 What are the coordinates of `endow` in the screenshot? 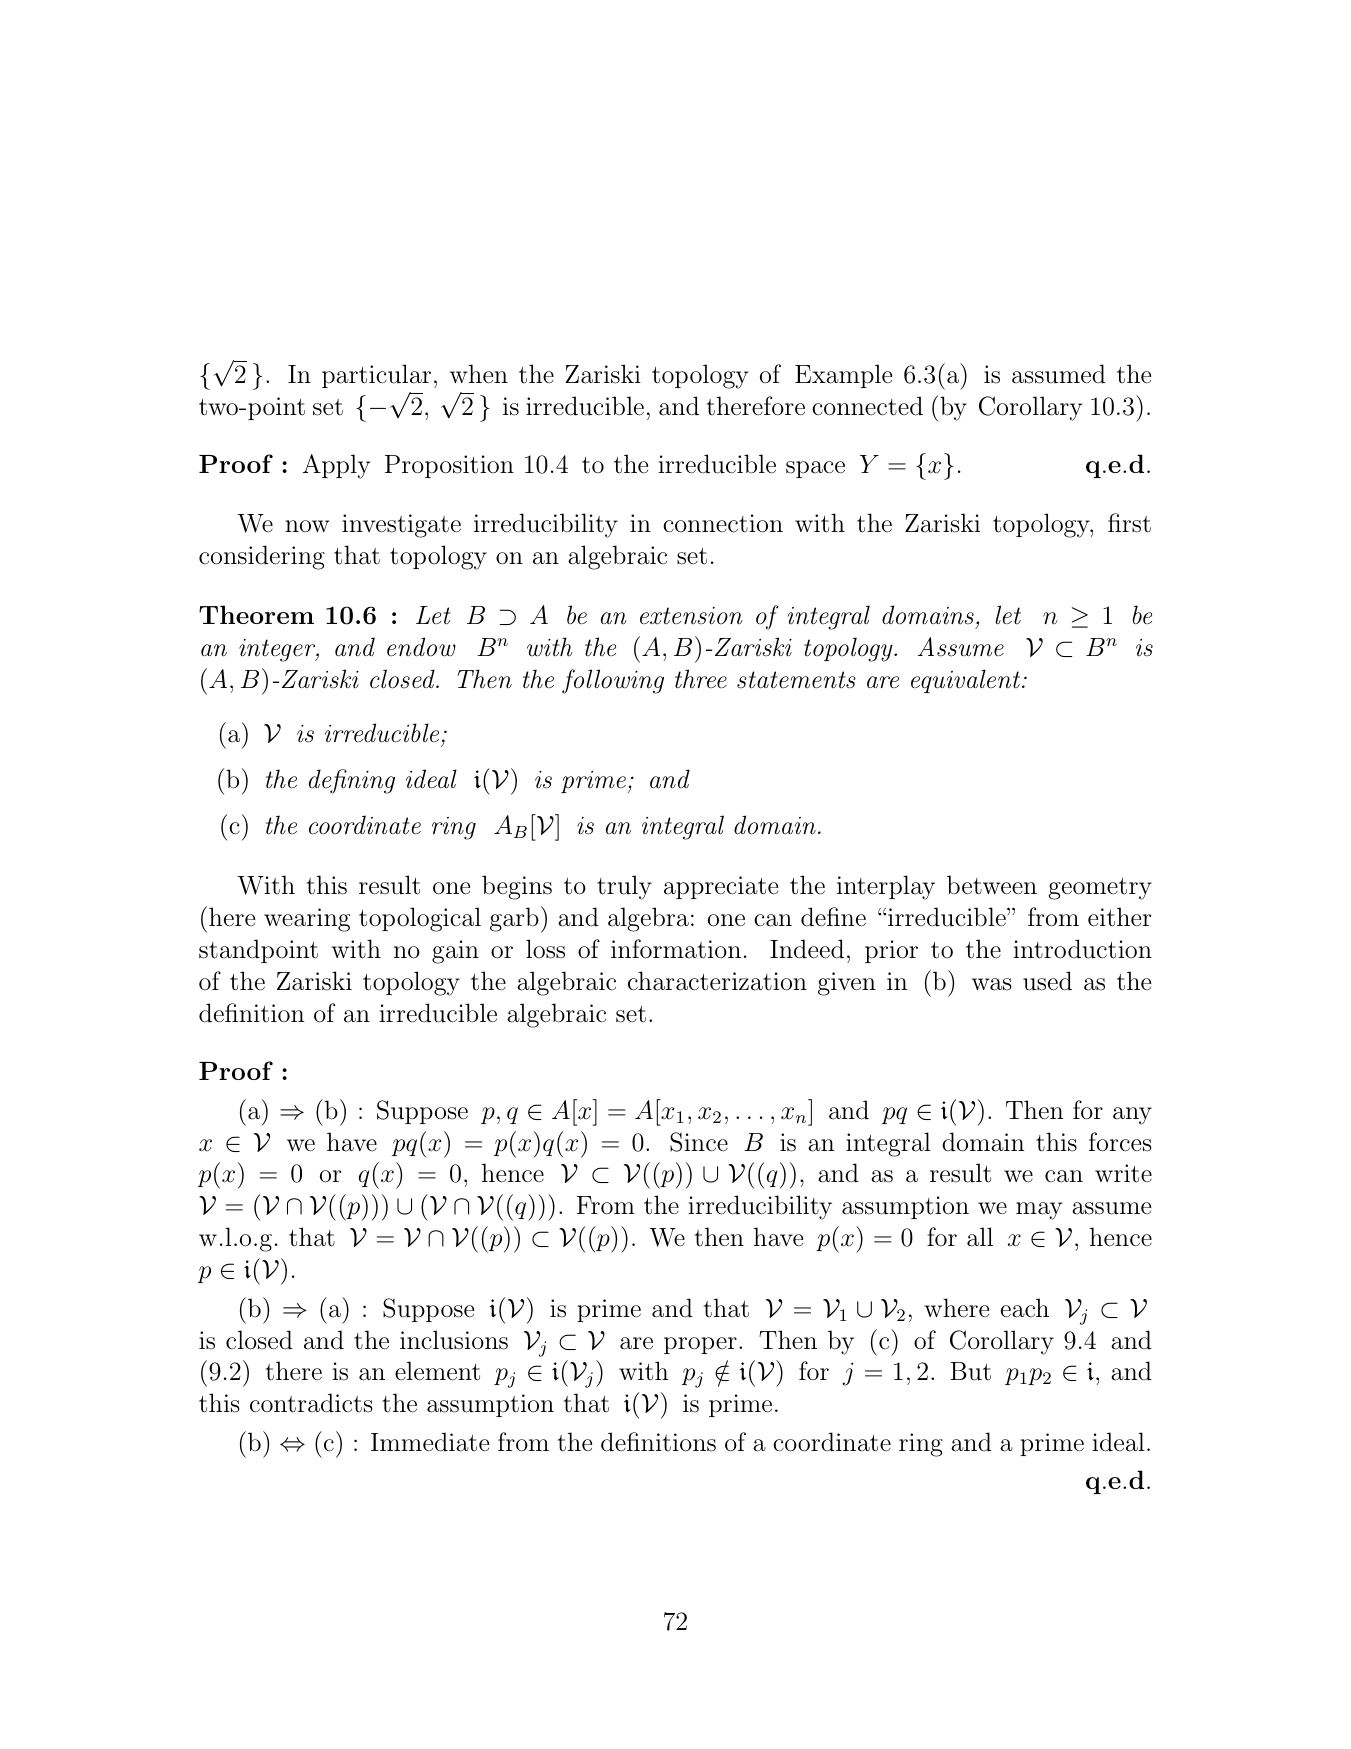 It's located at (421, 647).
